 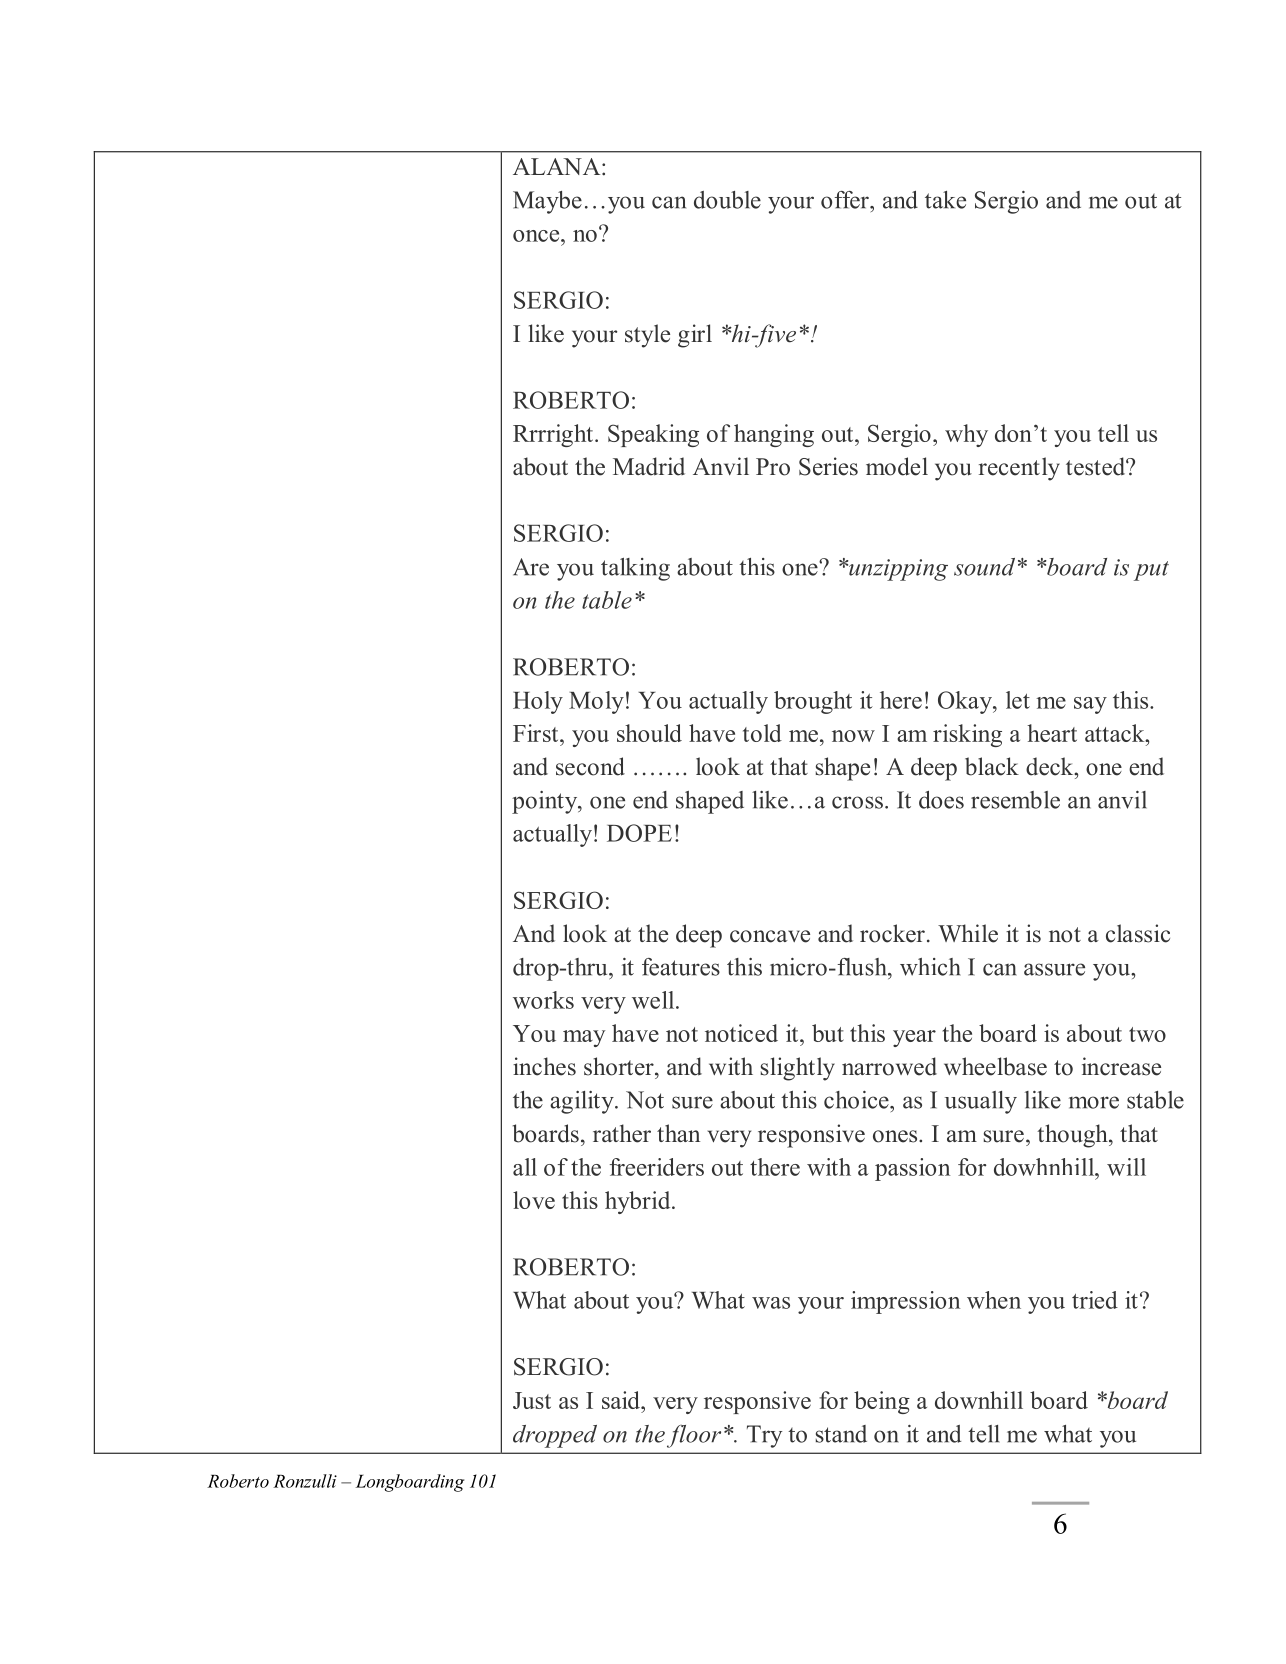 I want to click on Series, so click(x=828, y=466).
